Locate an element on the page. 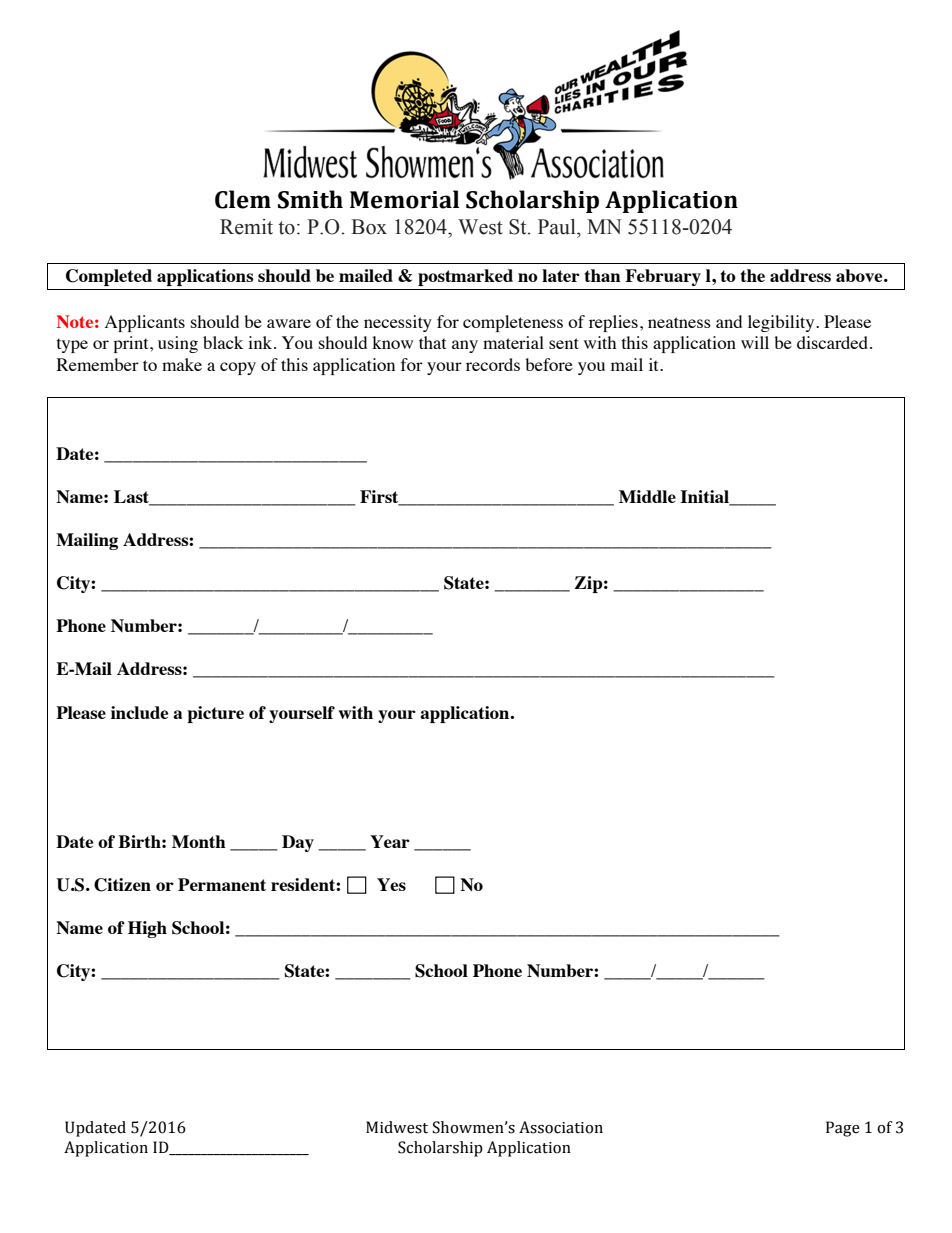 The width and height of the page is (952, 1233). make is located at coordinates (182, 364).
